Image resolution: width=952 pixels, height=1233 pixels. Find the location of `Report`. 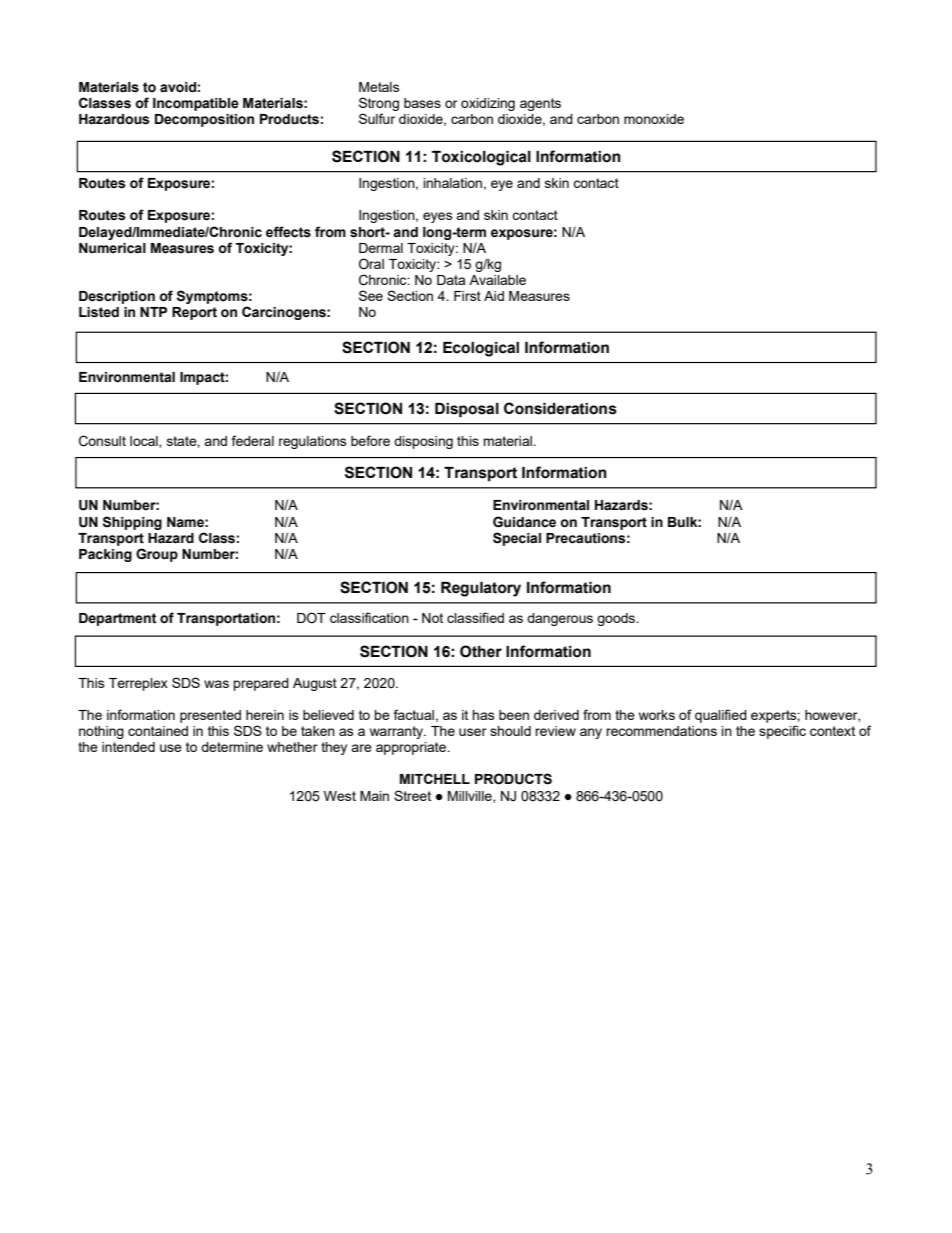

Report is located at coordinates (194, 313).
